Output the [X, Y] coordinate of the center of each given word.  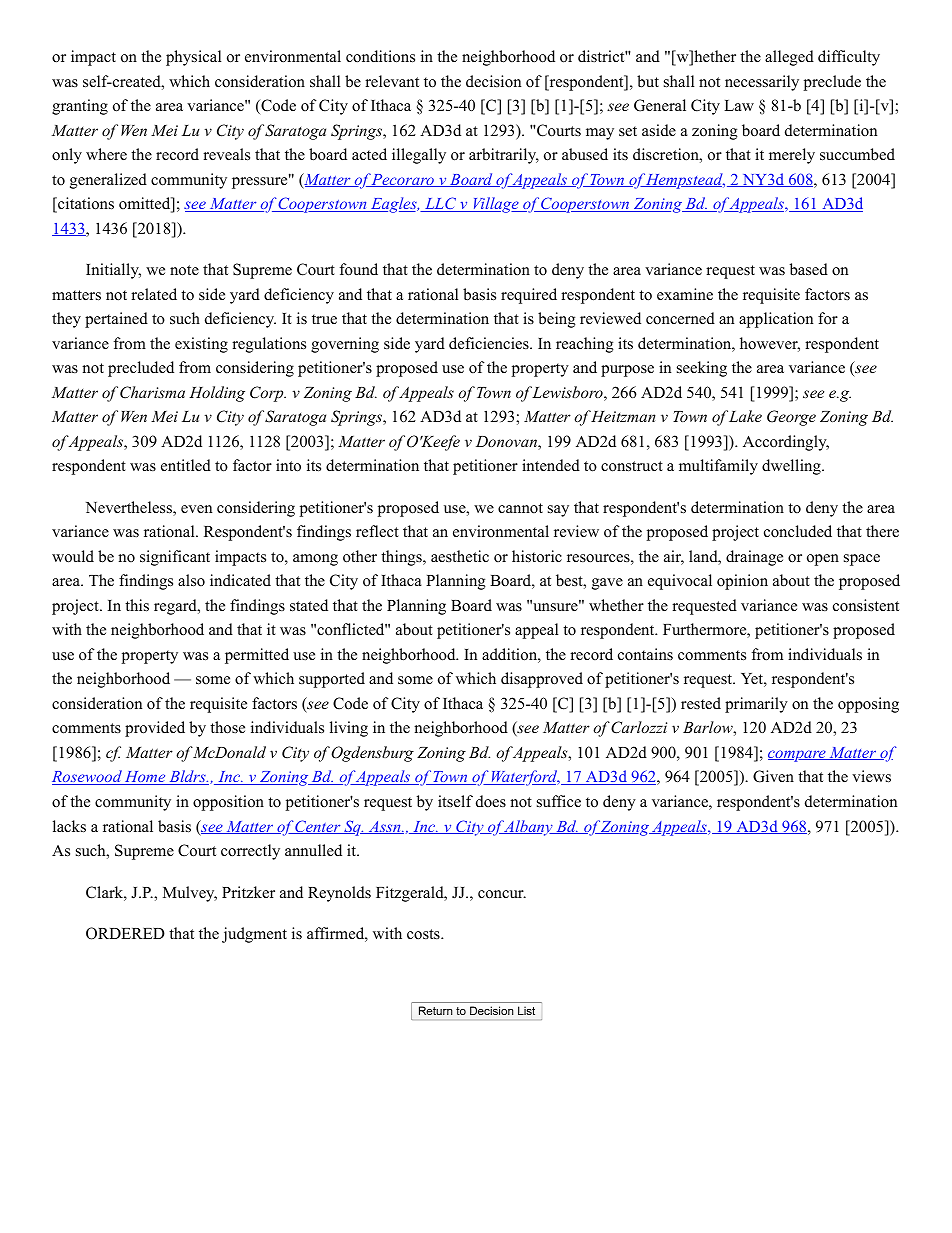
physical [193, 58]
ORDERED [125, 933]
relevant [392, 81]
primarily [756, 705]
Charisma [152, 392]
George [791, 418]
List [526, 1010]
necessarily [762, 83]
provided [155, 729]
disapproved [542, 680]
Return [435, 1010]
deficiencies [490, 343]
